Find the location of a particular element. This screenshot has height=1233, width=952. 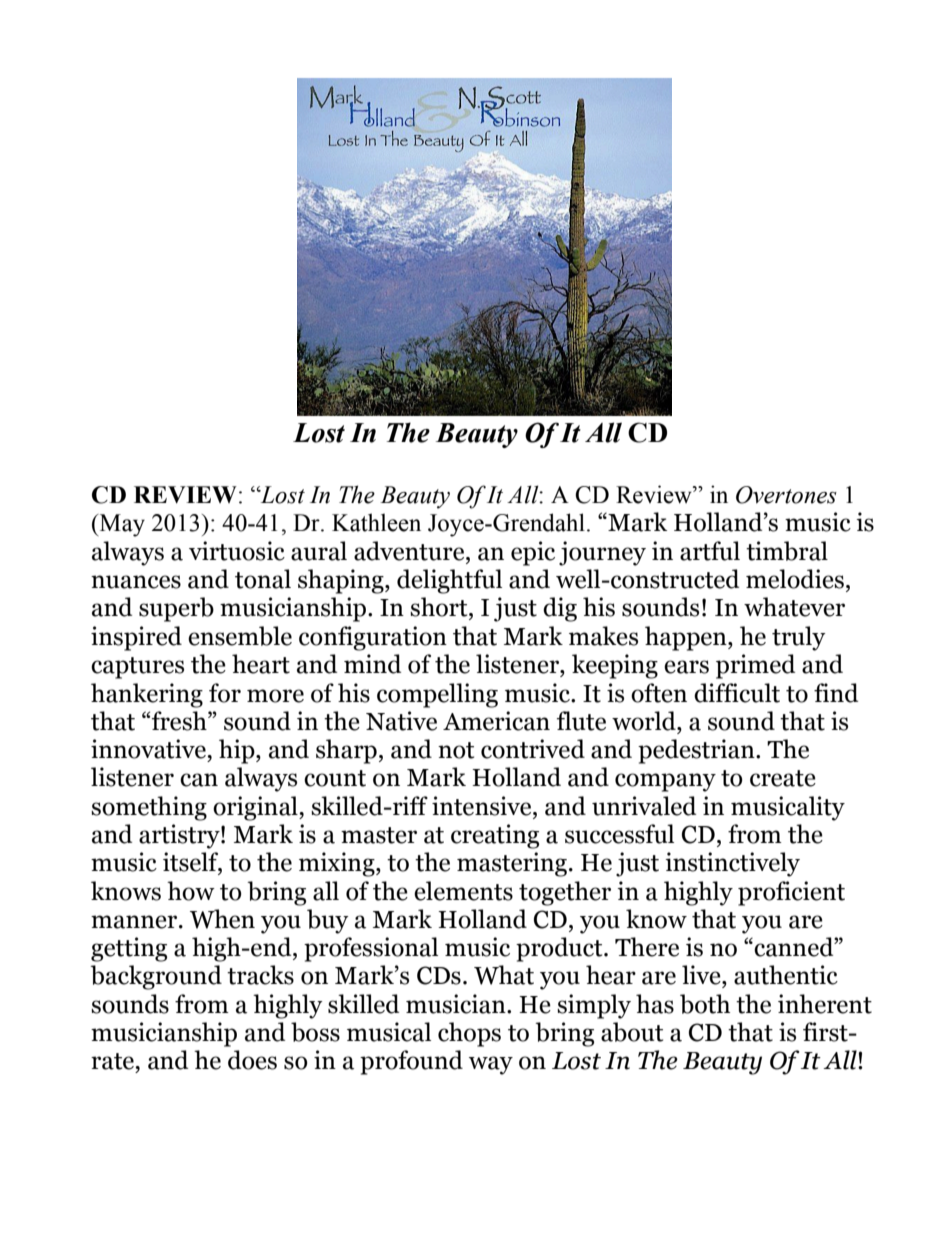

does is located at coordinates (252, 1060).
